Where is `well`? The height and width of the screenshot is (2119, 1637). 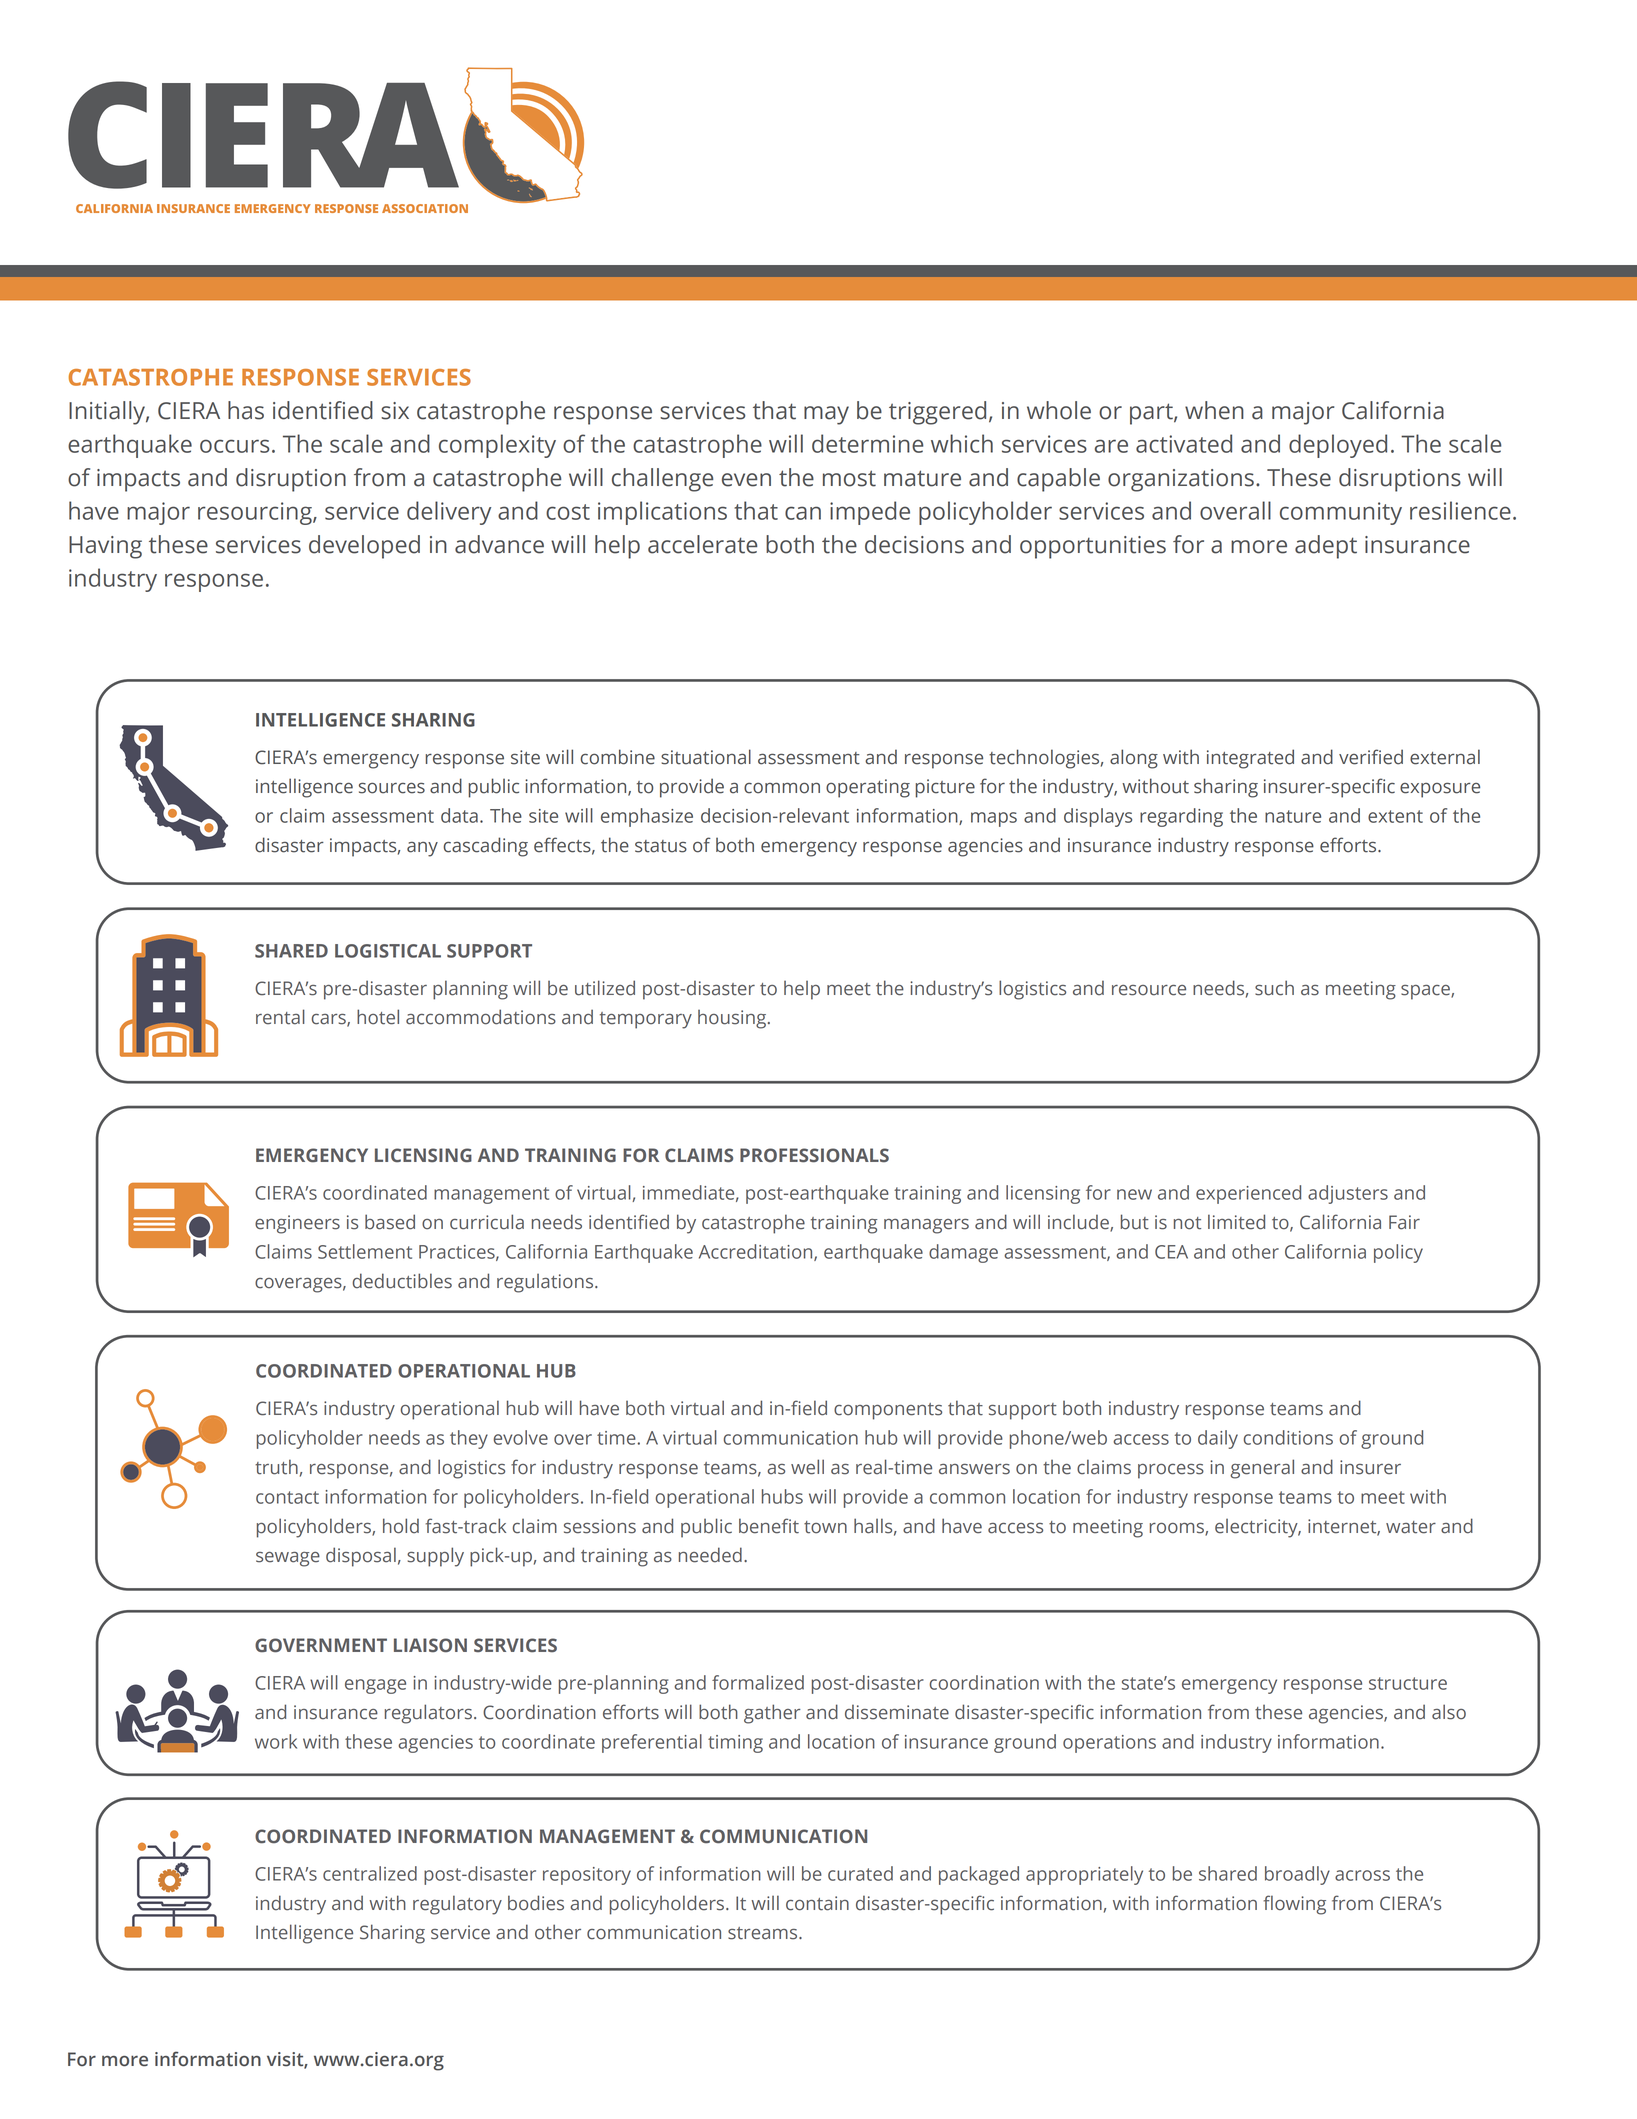
well is located at coordinates (807, 1467).
